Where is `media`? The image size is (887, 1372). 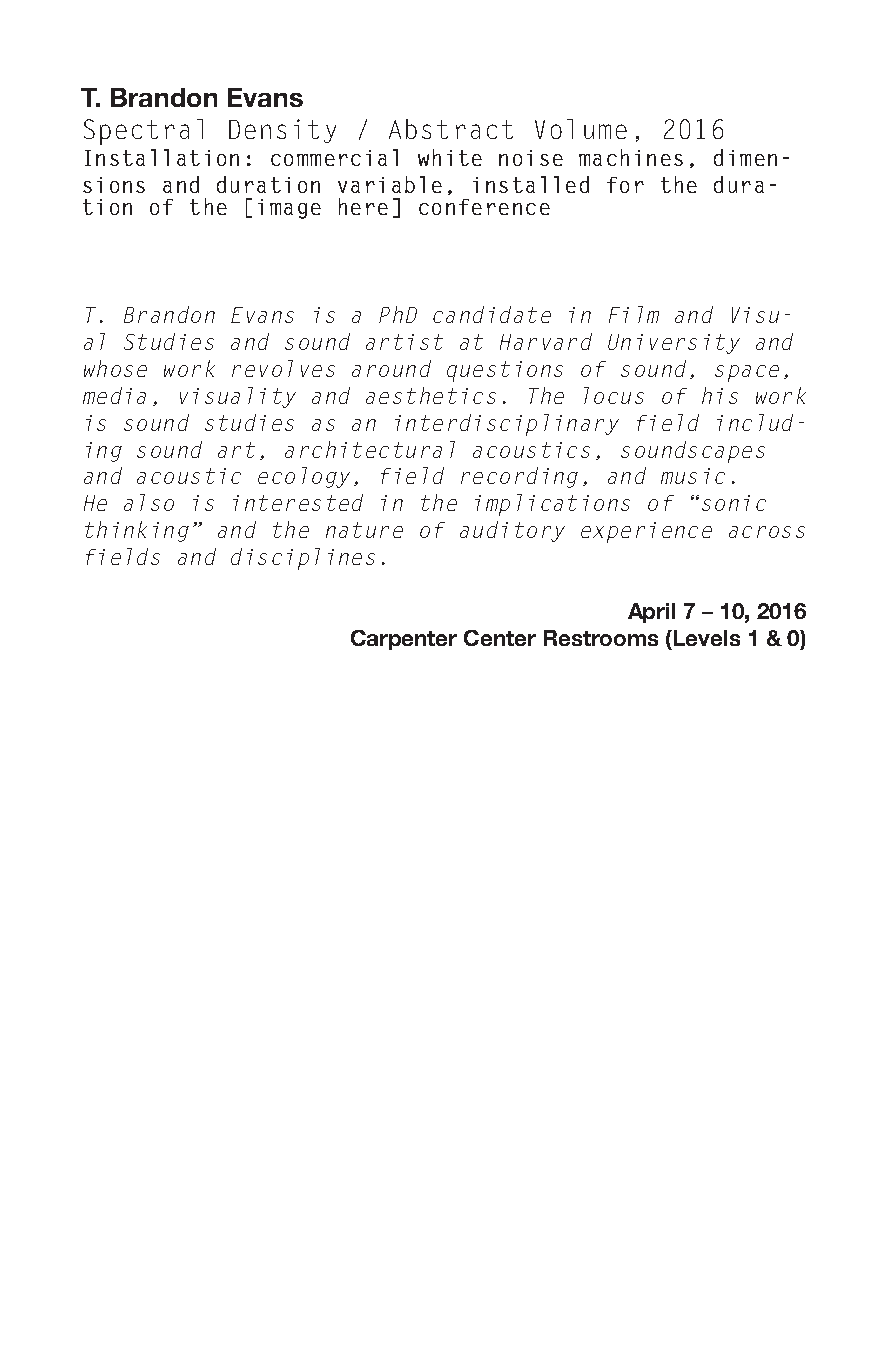 media is located at coordinates (114, 395).
